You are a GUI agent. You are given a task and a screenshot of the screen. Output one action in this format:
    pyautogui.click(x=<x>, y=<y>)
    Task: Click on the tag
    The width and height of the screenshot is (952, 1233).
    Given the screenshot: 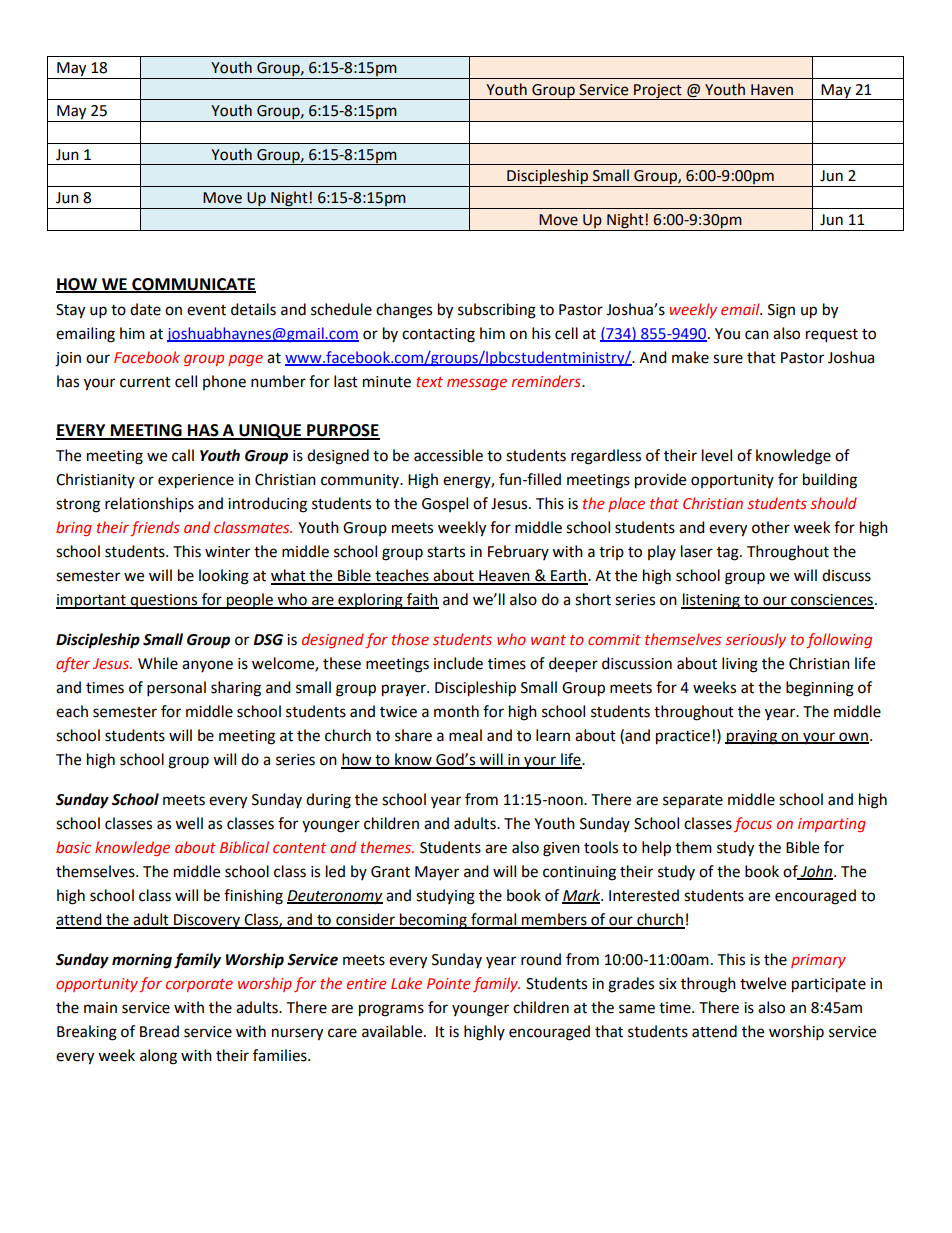 What is the action you would take?
    pyautogui.click(x=729, y=554)
